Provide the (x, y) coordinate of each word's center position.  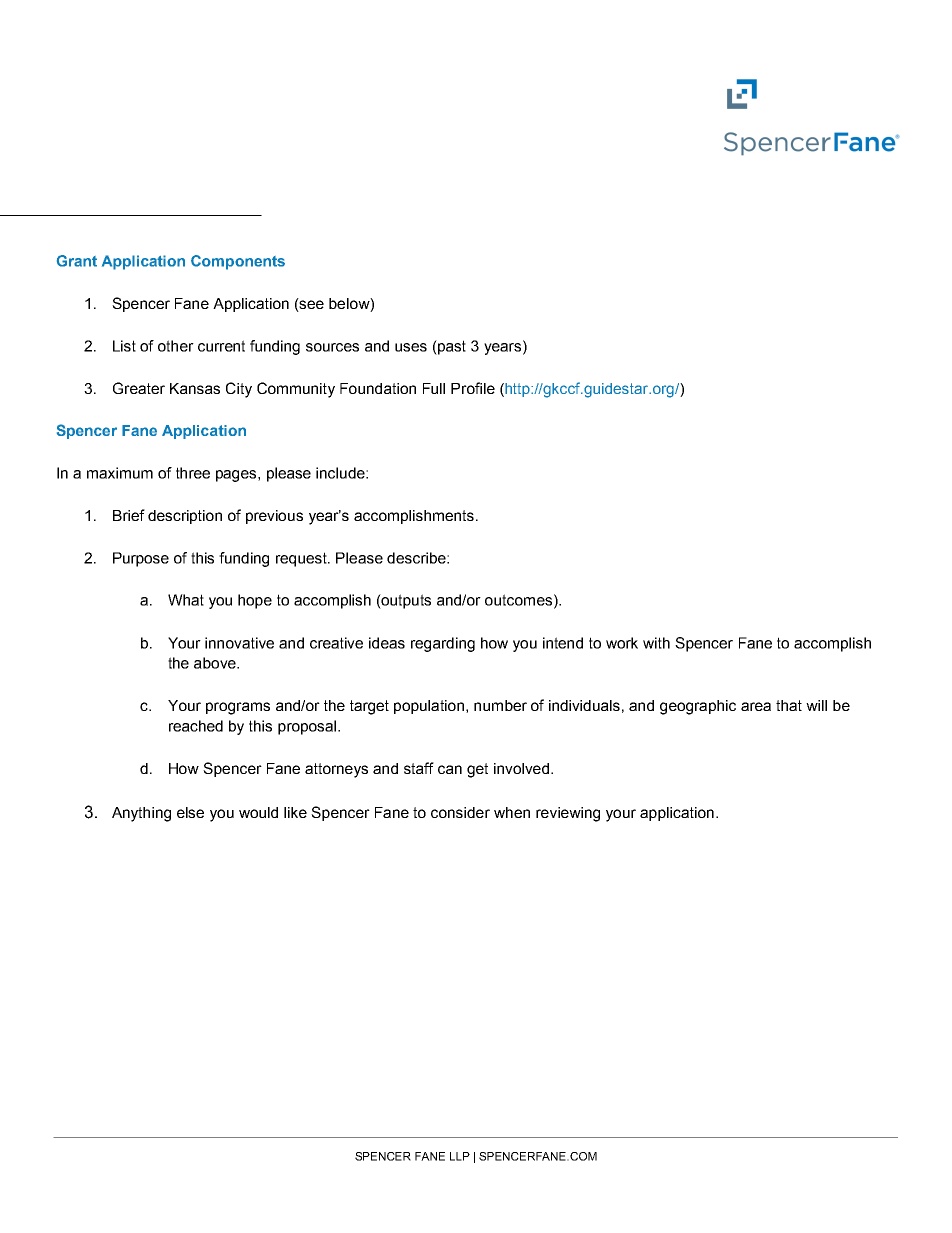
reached (196, 726)
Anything (141, 814)
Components (238, 262)
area (756, 706)
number (500, 705)
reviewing (568, 814)
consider (460, 812)
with (656, 643)
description (185, 517)
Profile (473, 388)
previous (274, 517)
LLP (460, 1156)
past (451, 347)
